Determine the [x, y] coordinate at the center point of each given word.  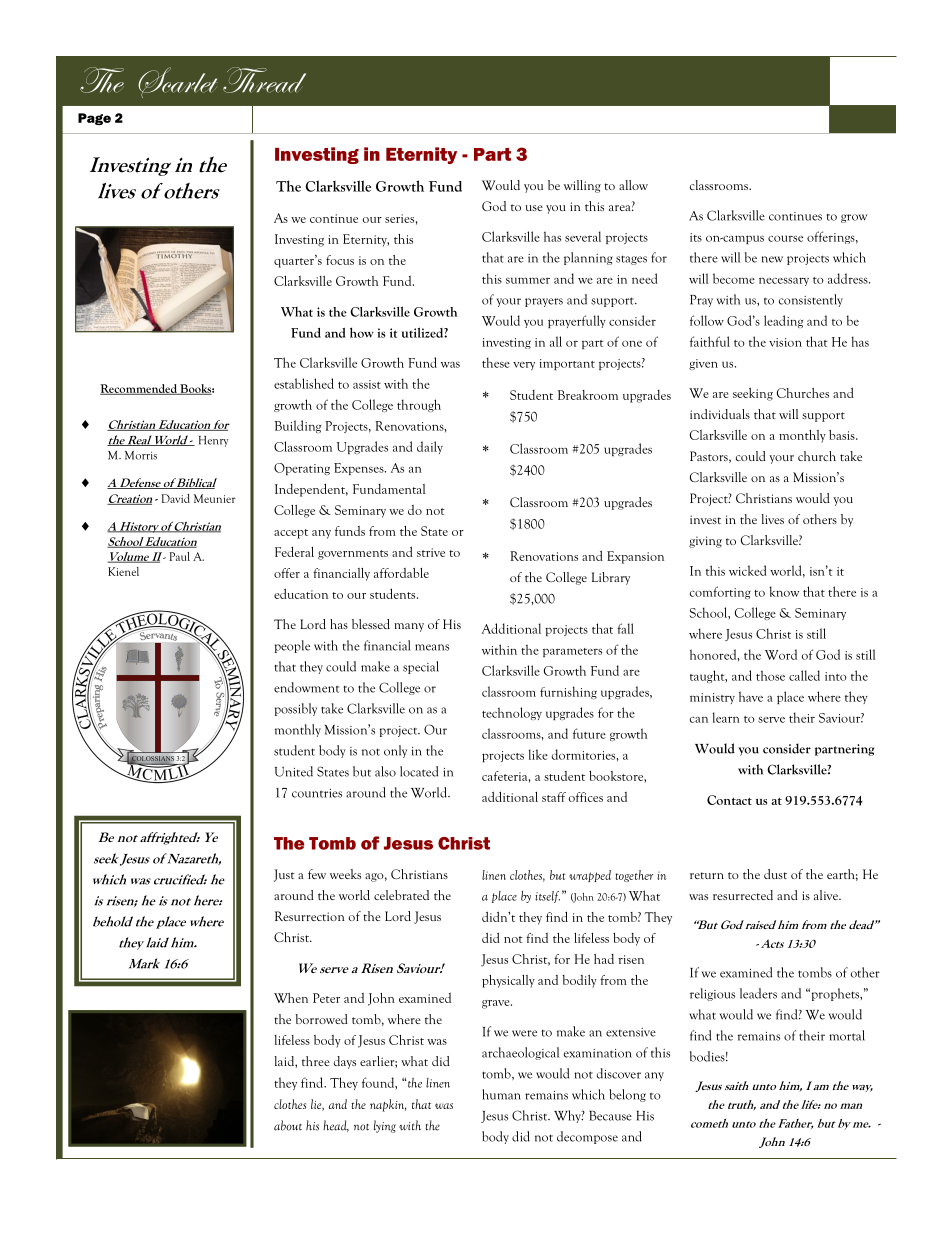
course [785, 238]
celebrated [401, 895]
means [432, 647]
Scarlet [177, 82]
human [501, 1094]
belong [627, 1095]
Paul [179, 556]
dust [775, 874]
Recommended [139, 389]
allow [633, 185]
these [496, 362]
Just [284, 875]
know [784, 591]
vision [785, 342]
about [288, 1125]
